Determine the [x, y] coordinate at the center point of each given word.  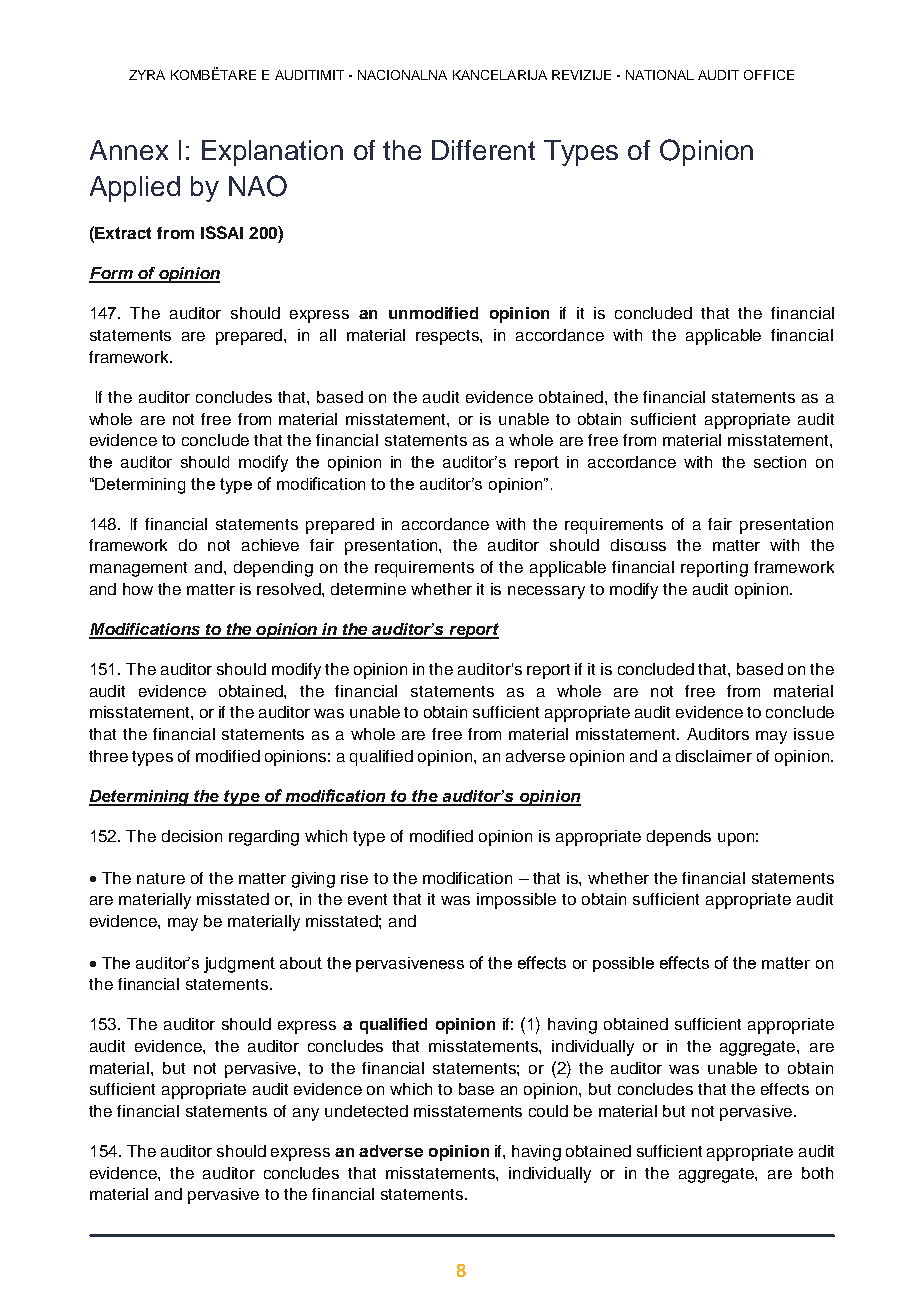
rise [354, 878]
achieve [270, 545]
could [548, 1111]
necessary [546, 592]
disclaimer [714, 756]
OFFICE [769, 75]
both [817, 1173]
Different [483, 150]
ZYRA [147, 75]
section [780, 462]
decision [192, 836]
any [306, 1114]
